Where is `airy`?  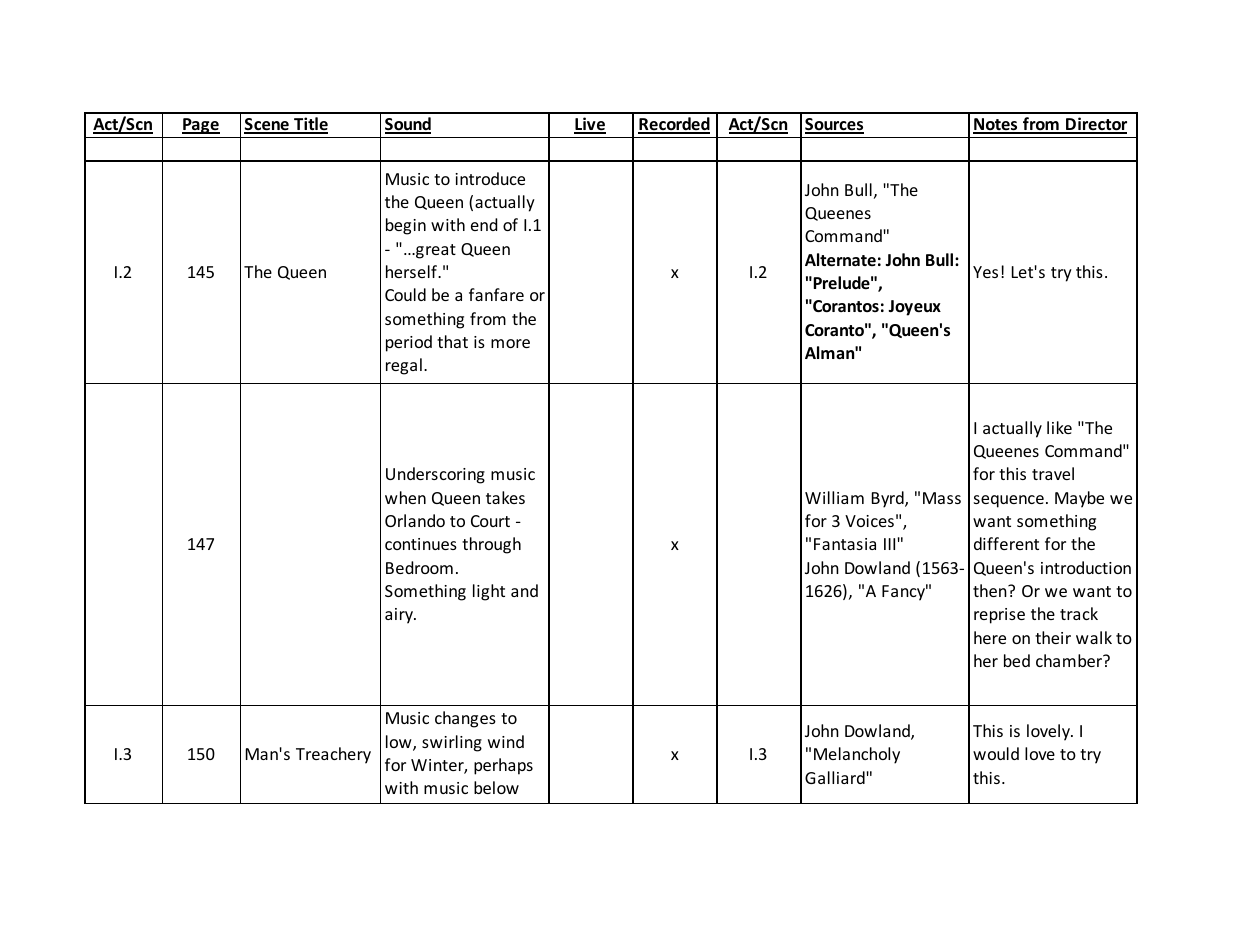 airy is located at coordinates (400, 616).
